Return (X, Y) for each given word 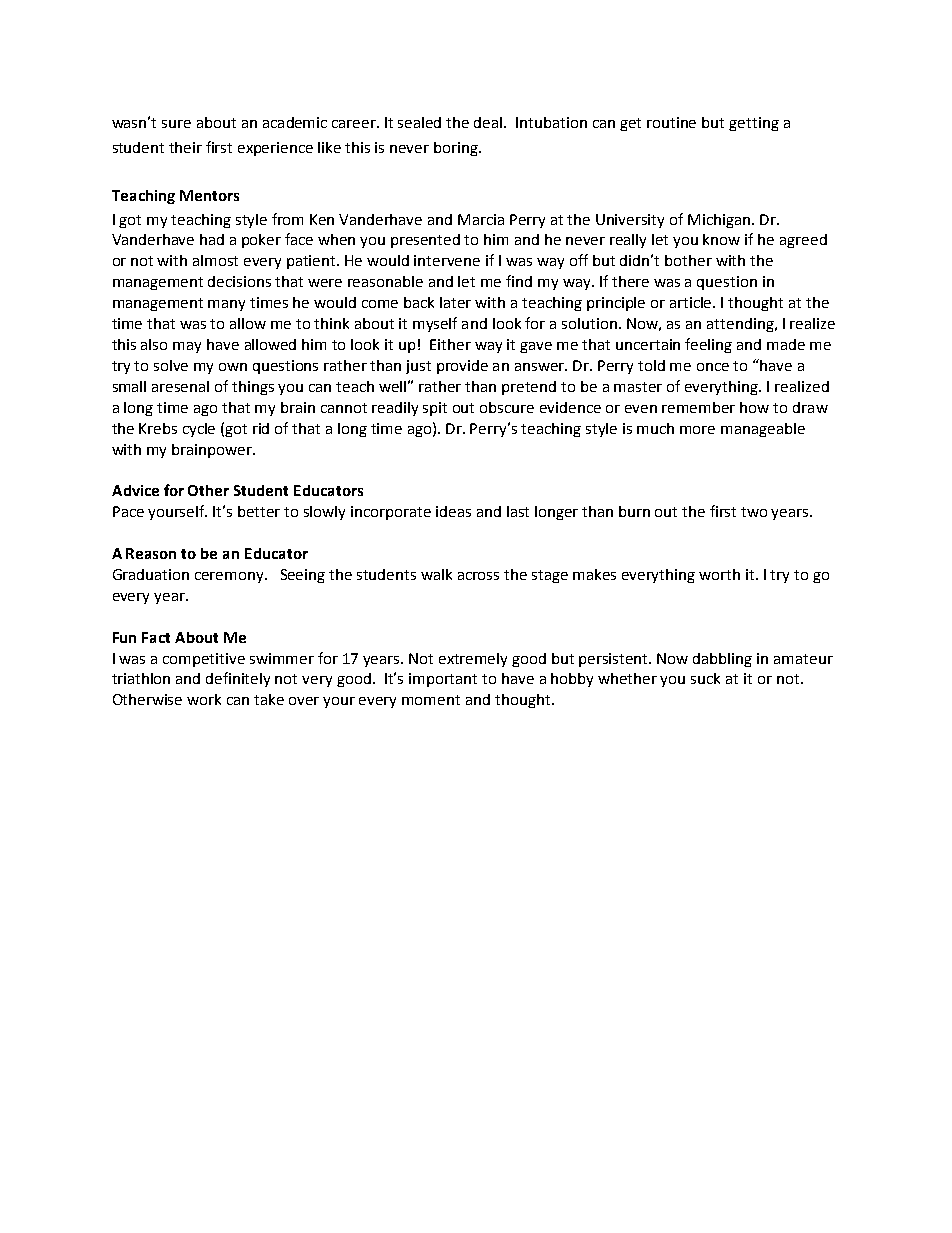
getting (754, 124)
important (443, 680)
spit (435, 409)
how (754, 407)
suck (705, 678)
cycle (199, 430)
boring (457, 149)
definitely (238, 679)
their (185, 147)
